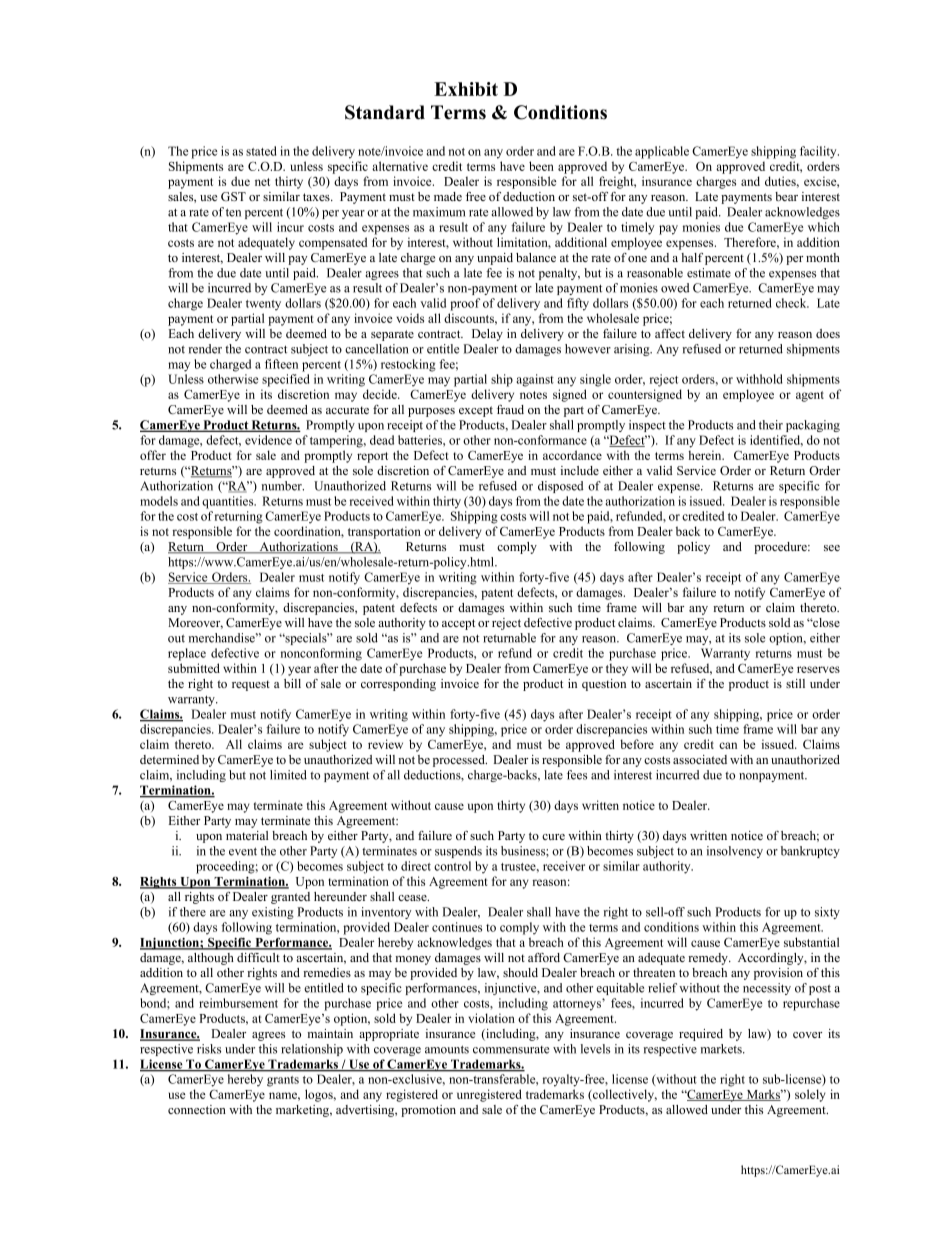 The height and width of the screenshot is (1233, 952). What do you see at coordinates (700, 759) in the screenshot?
I see `associated` at bounding box center [700, 759].
